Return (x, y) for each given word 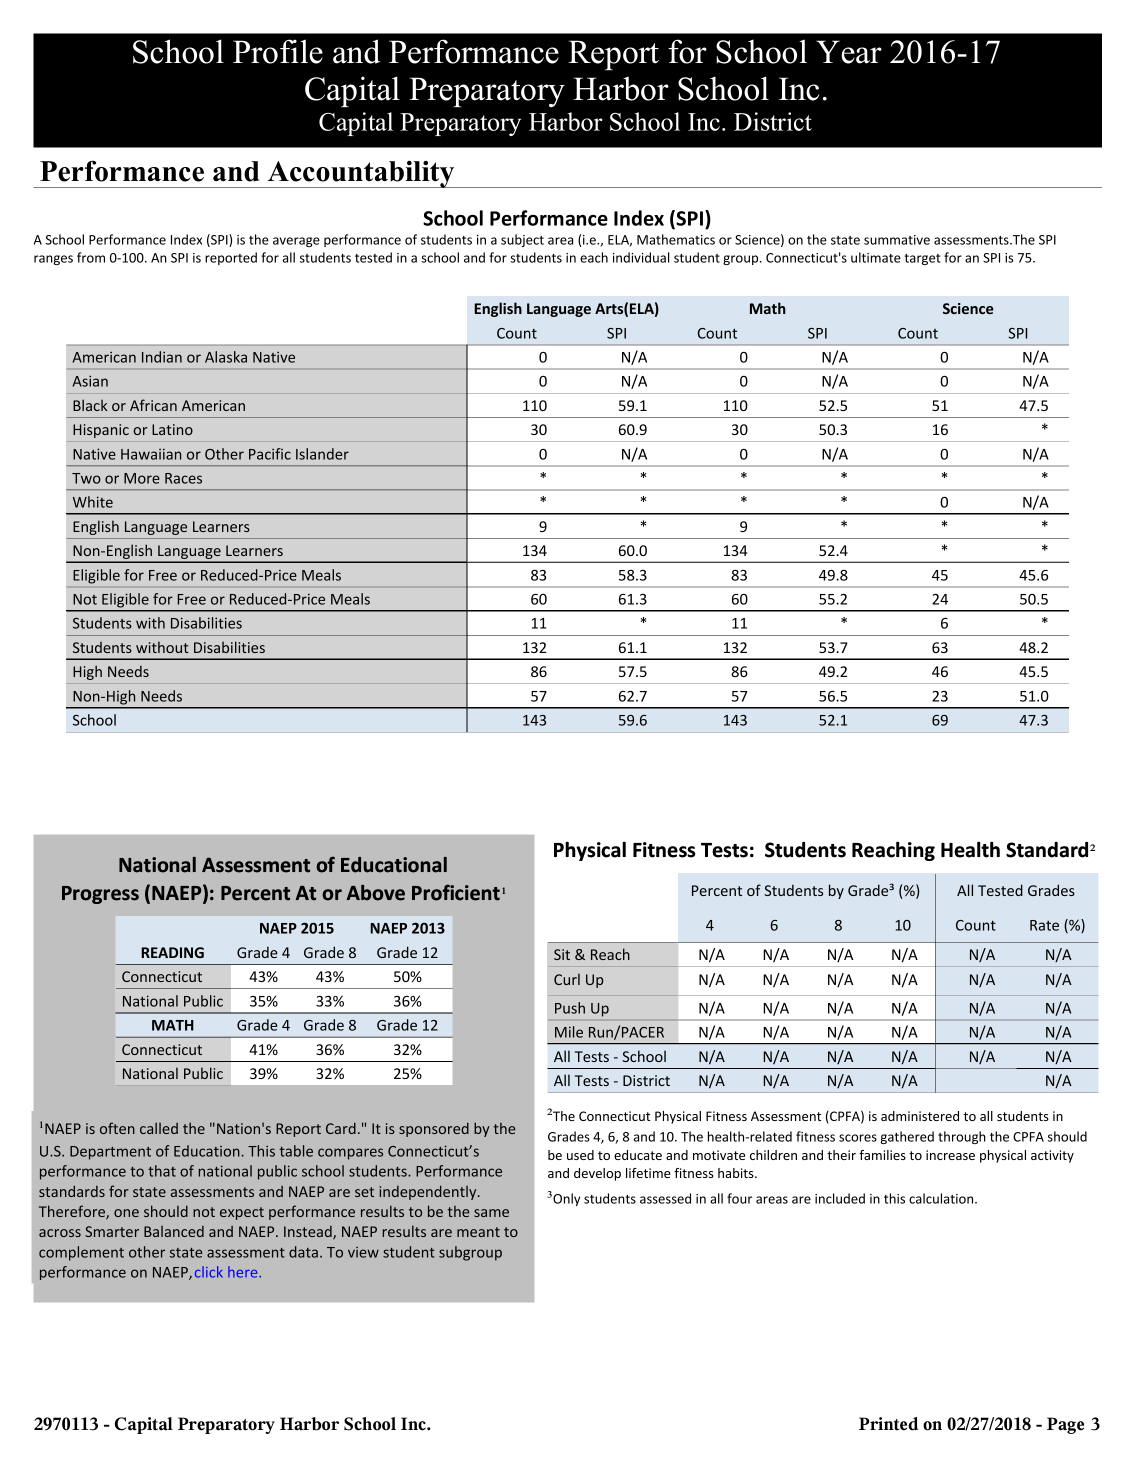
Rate (1044, 925)
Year (849, 52)
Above (375, 893)
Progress (100, 895)
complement (81, 1253)
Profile (278, 51)
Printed (888, 1424)
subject (522, 240)
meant (478, 1232)
